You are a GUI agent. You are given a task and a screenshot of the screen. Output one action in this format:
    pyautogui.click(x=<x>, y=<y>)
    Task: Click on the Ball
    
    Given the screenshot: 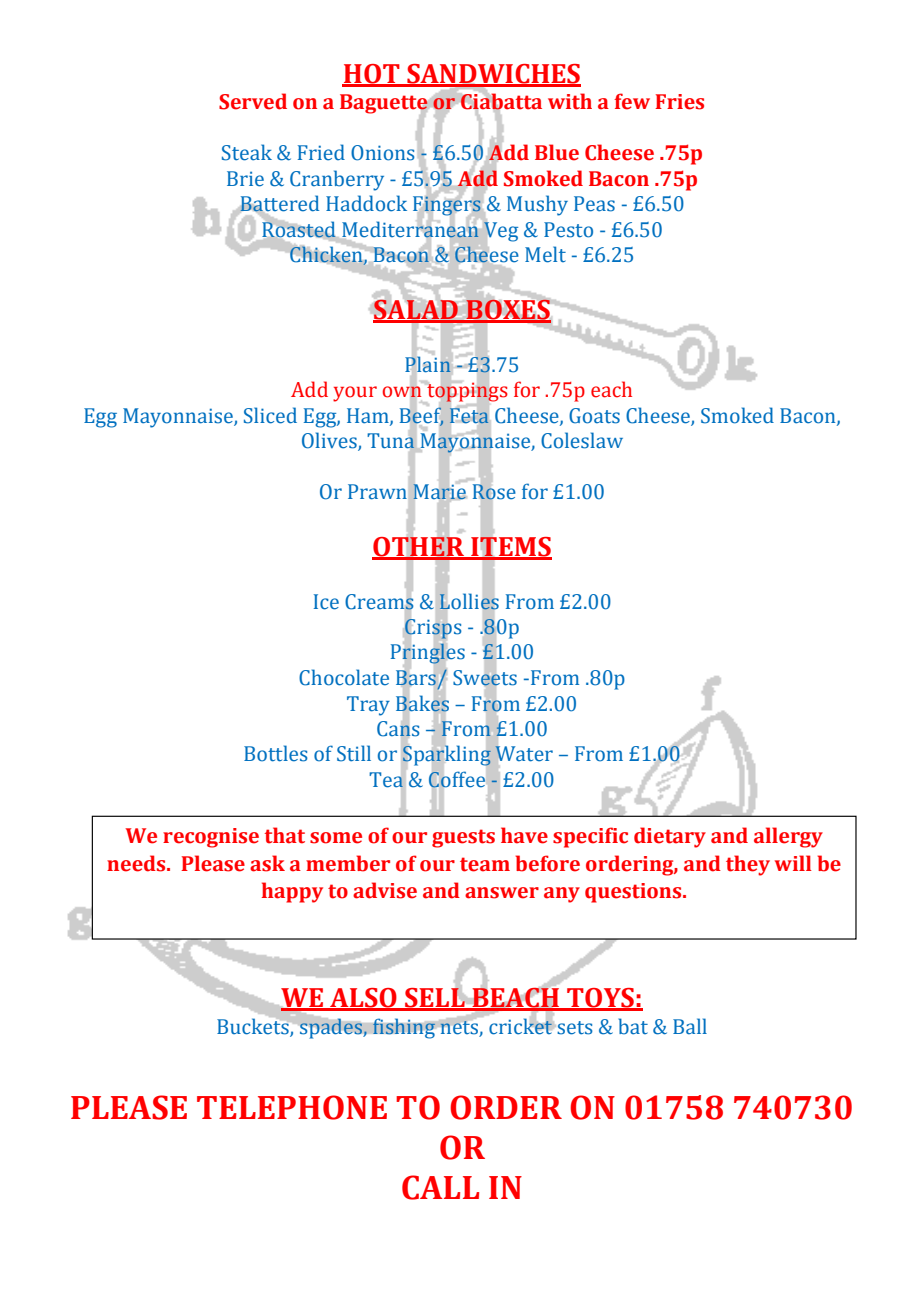 What is the action you would take?
    pyautogui.click(x=690, y=1026)
